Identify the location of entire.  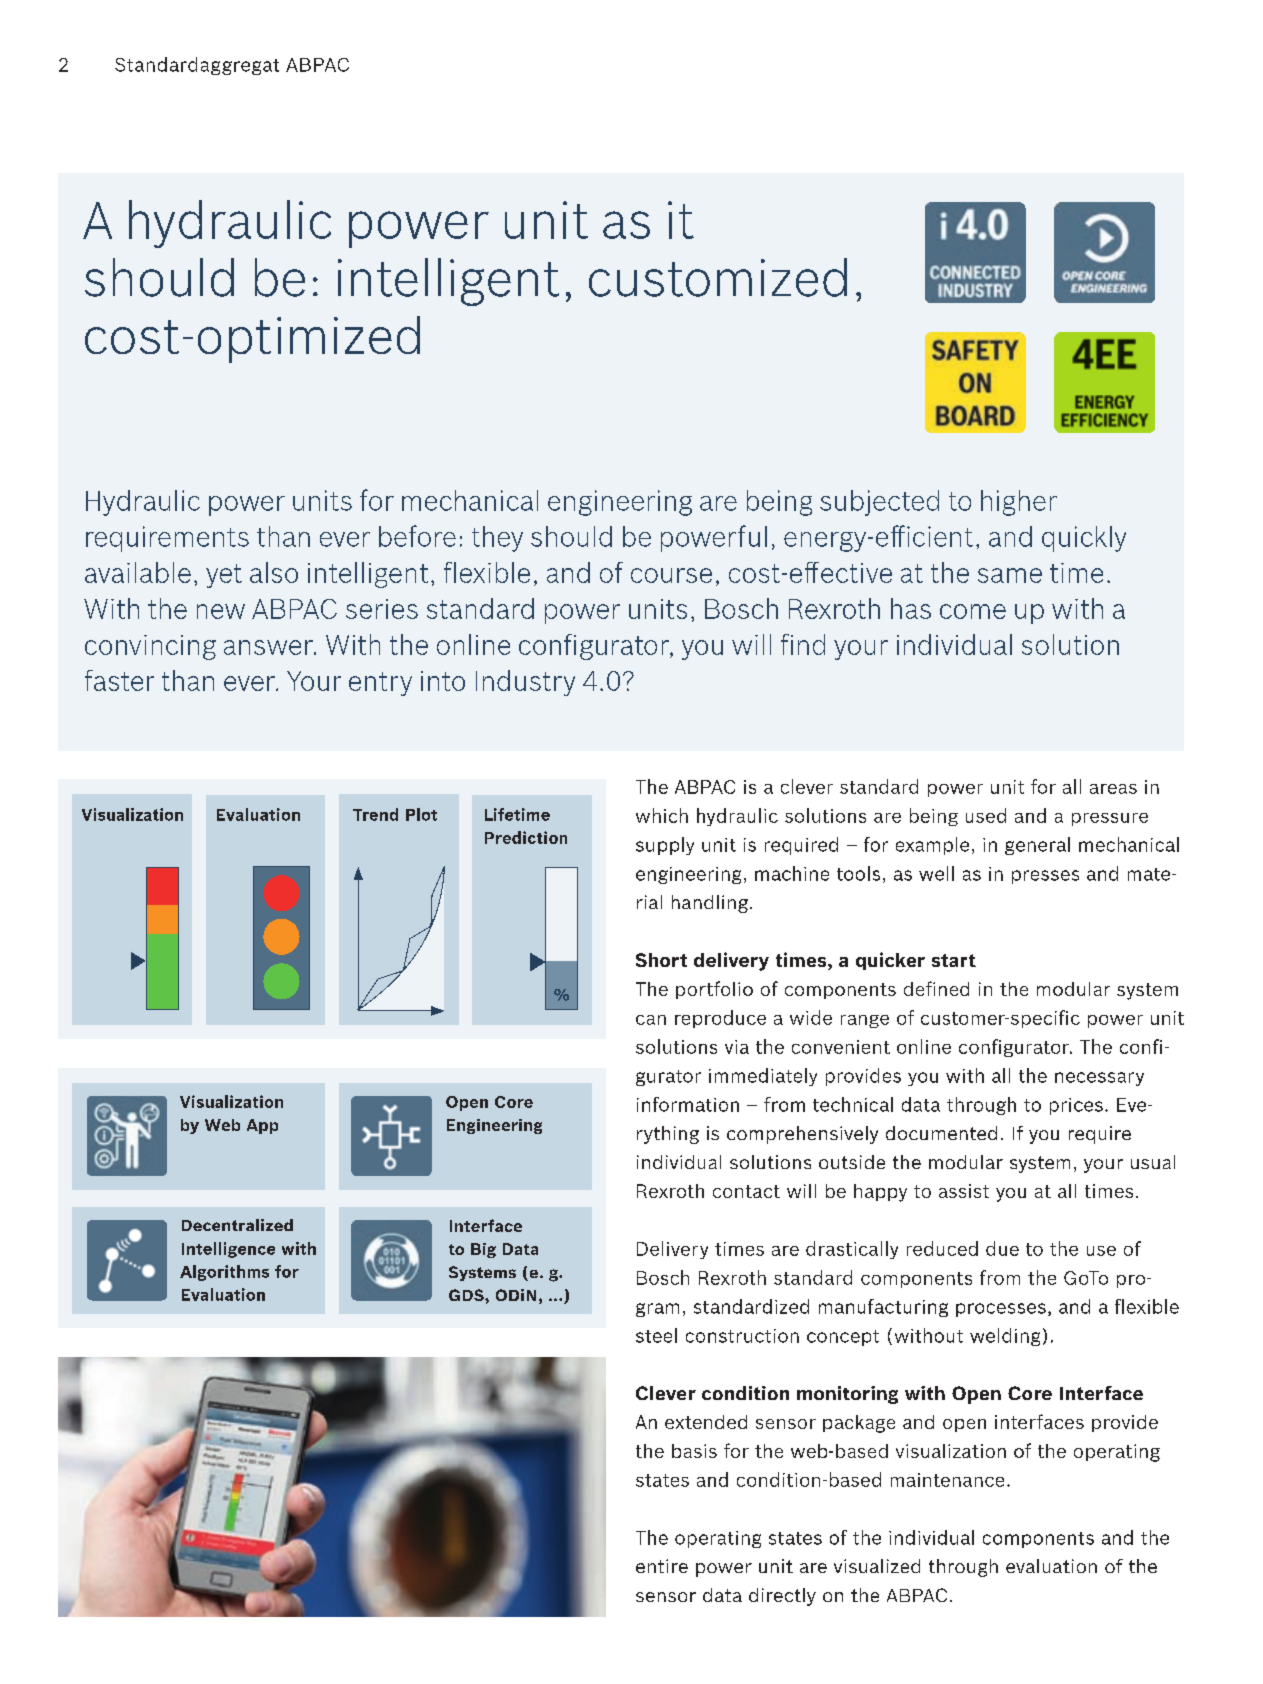
(662, 1566).
